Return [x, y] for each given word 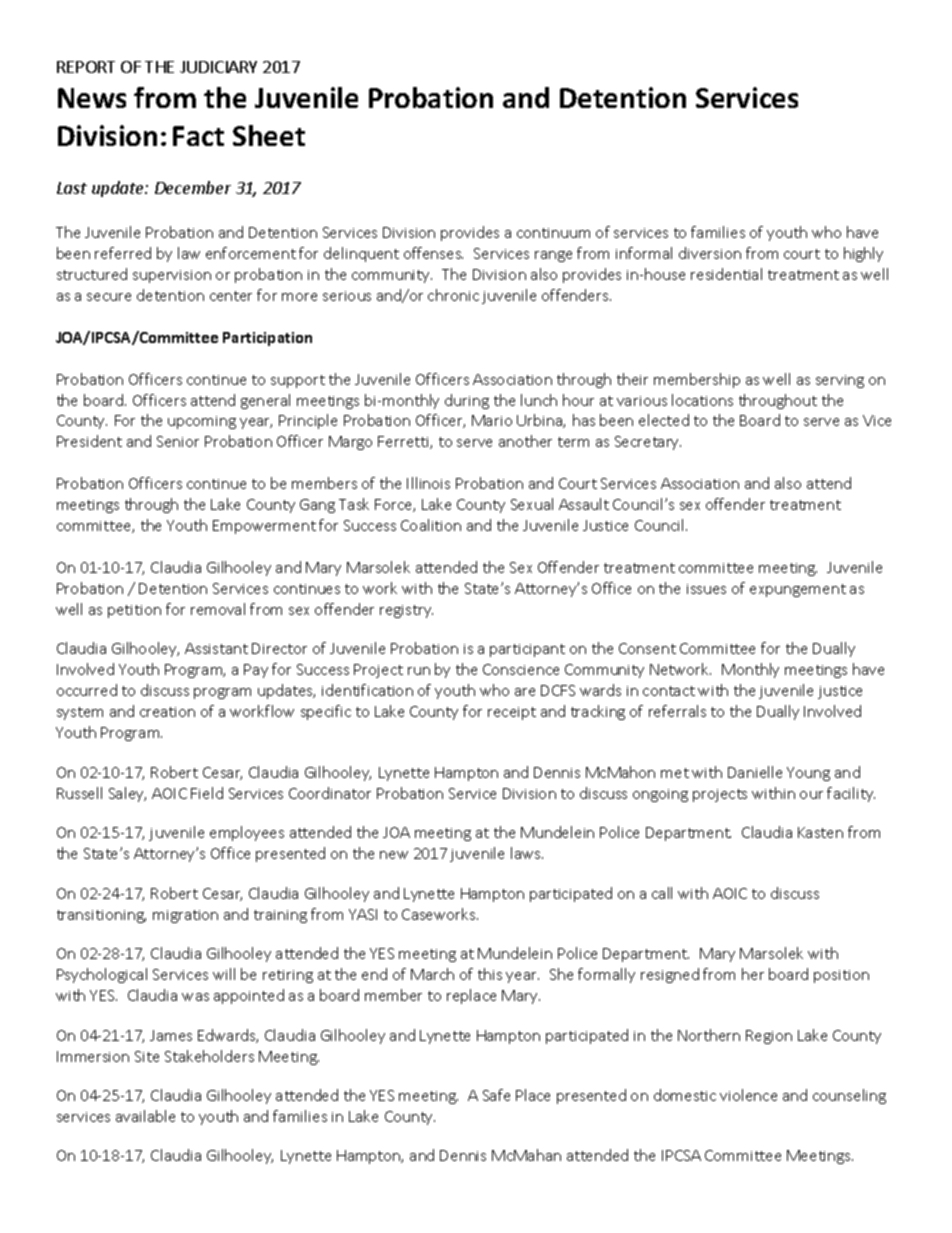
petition [134, 611]
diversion [710, 253]
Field [207, 793]
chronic [453, 295]
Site [147, 1056]
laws [527, 853]
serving [840, 381]
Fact [198, 136]
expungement [798, 590]
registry [406, 611]
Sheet [269, 135]
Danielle [755, 772]
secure [109, 297]
